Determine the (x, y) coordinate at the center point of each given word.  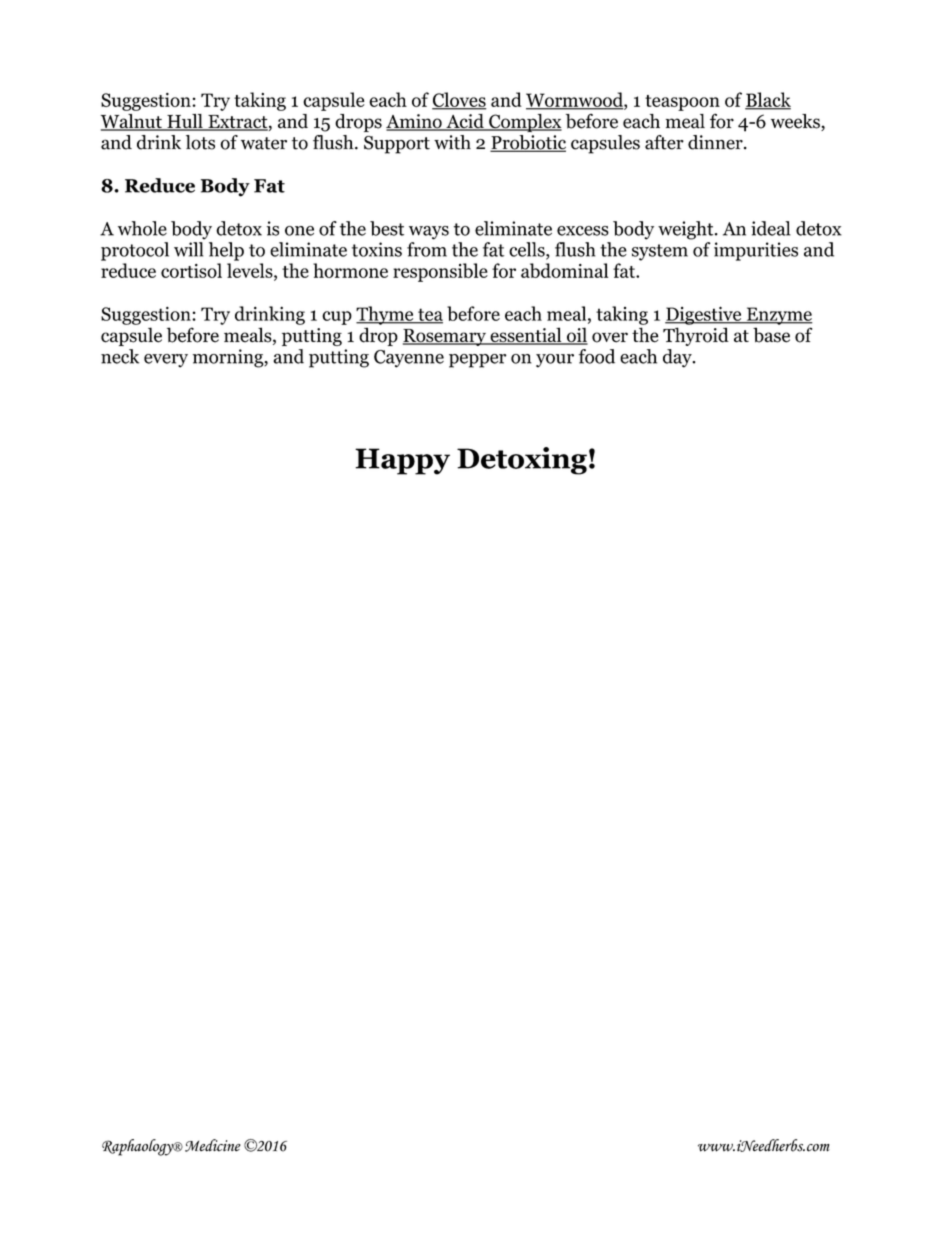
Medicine (212, 1145)
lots (200, 142)
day (678, 358)
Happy (402, 461)
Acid (465, 122)
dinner (716, 142)
